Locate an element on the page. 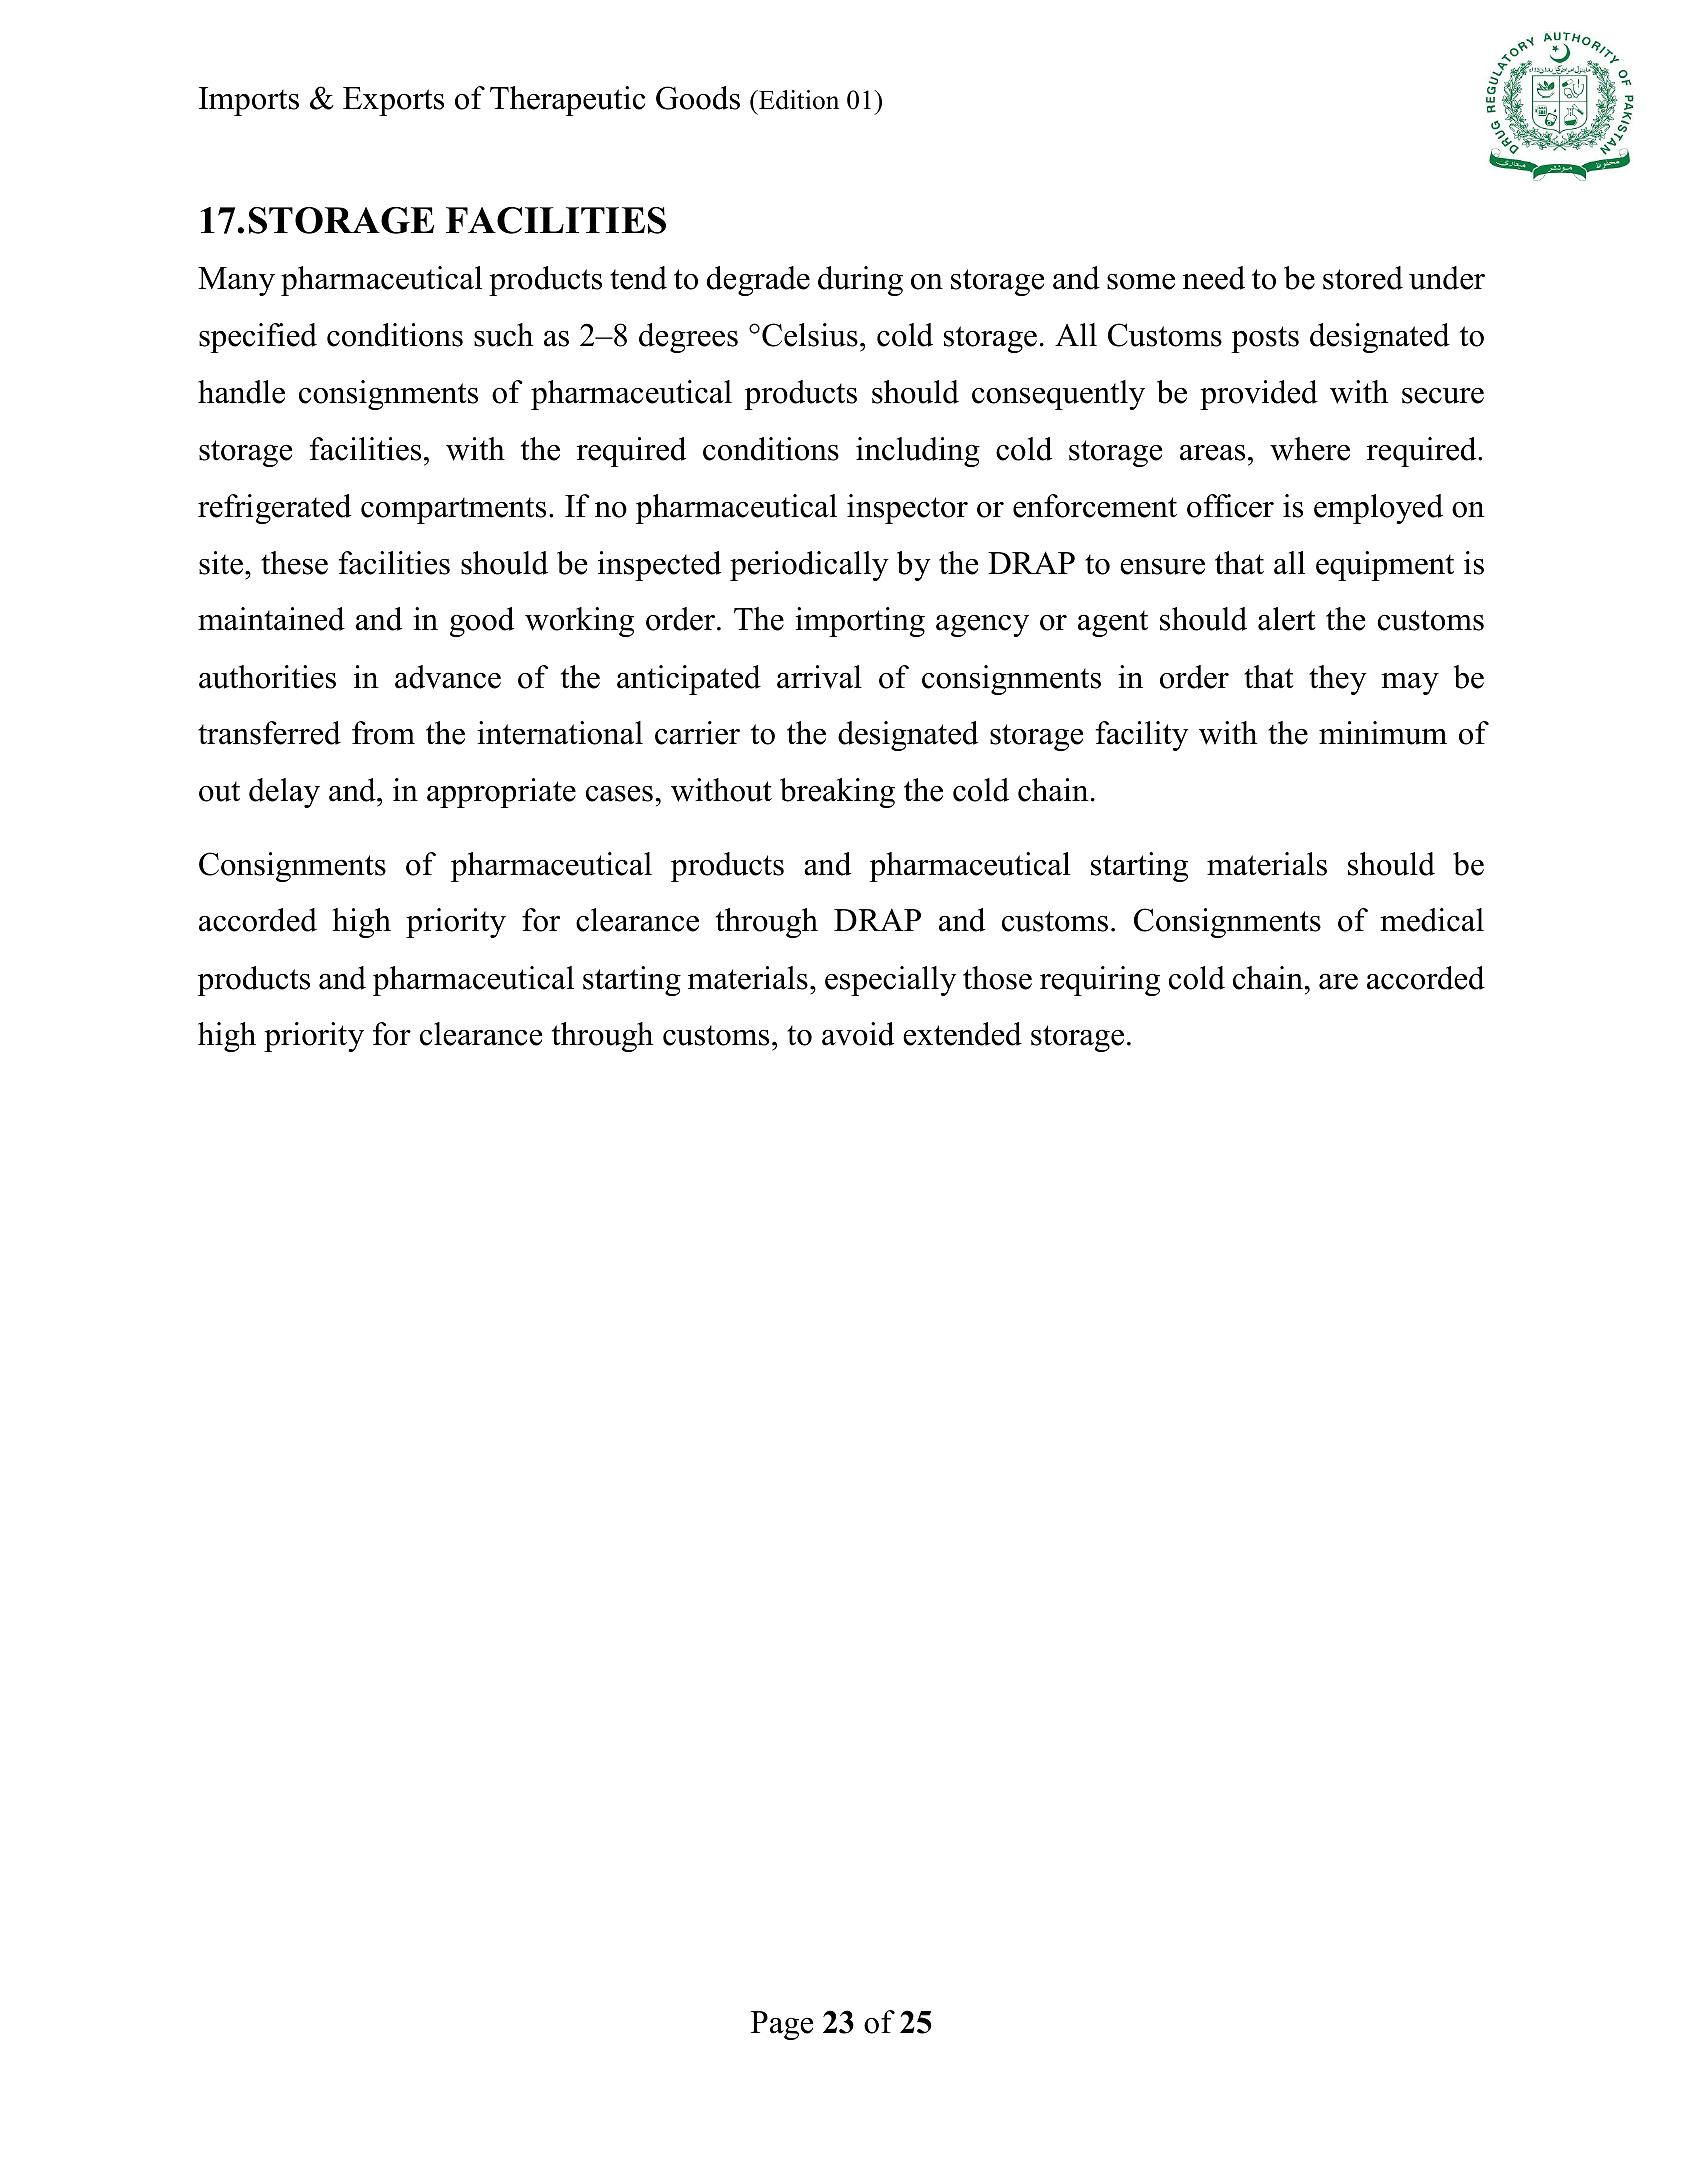 The height and width of the page is (2178, 1683). those is located at coordinates (997, 978).
